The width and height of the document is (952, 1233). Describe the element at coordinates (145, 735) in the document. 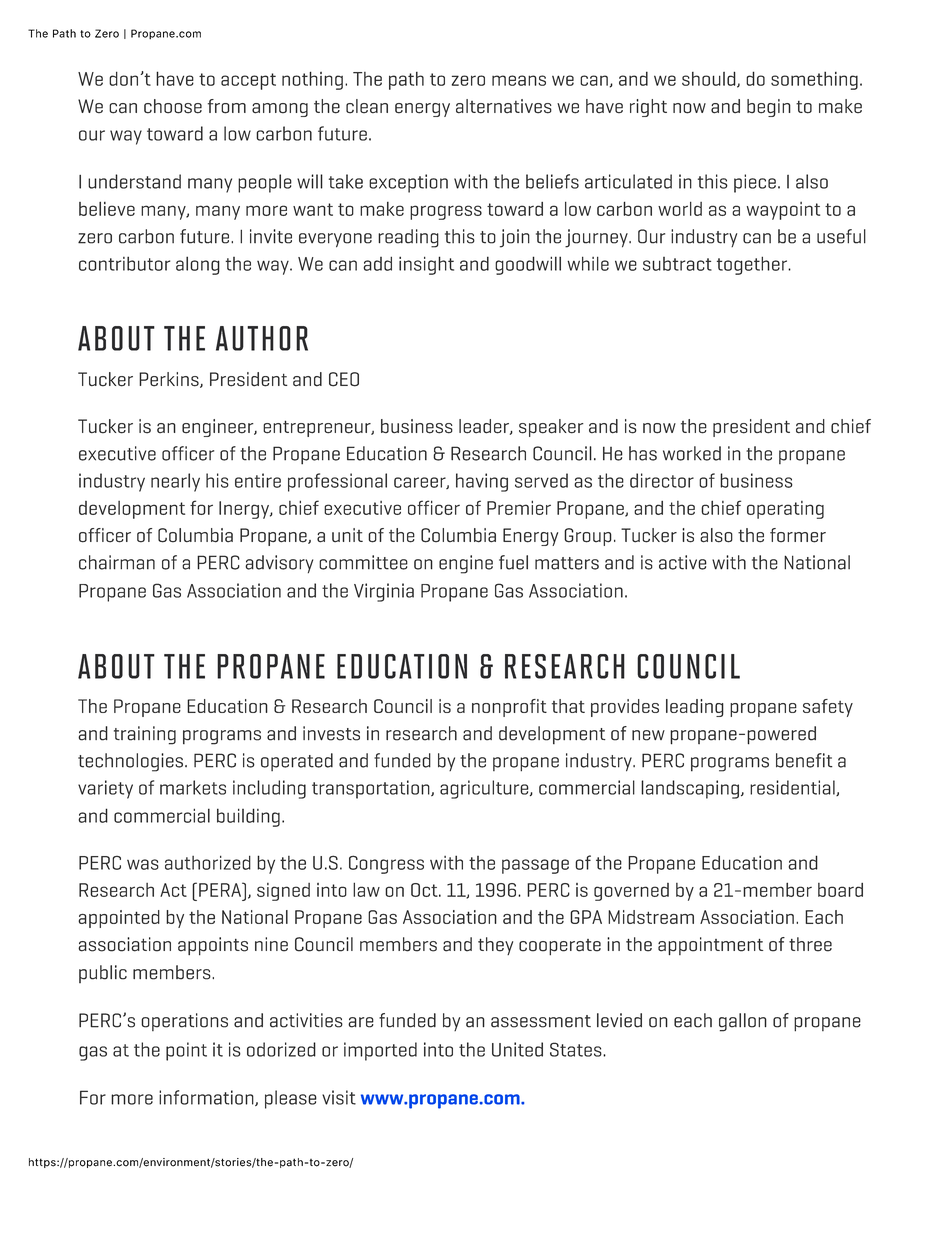

I see `training` at that location.
